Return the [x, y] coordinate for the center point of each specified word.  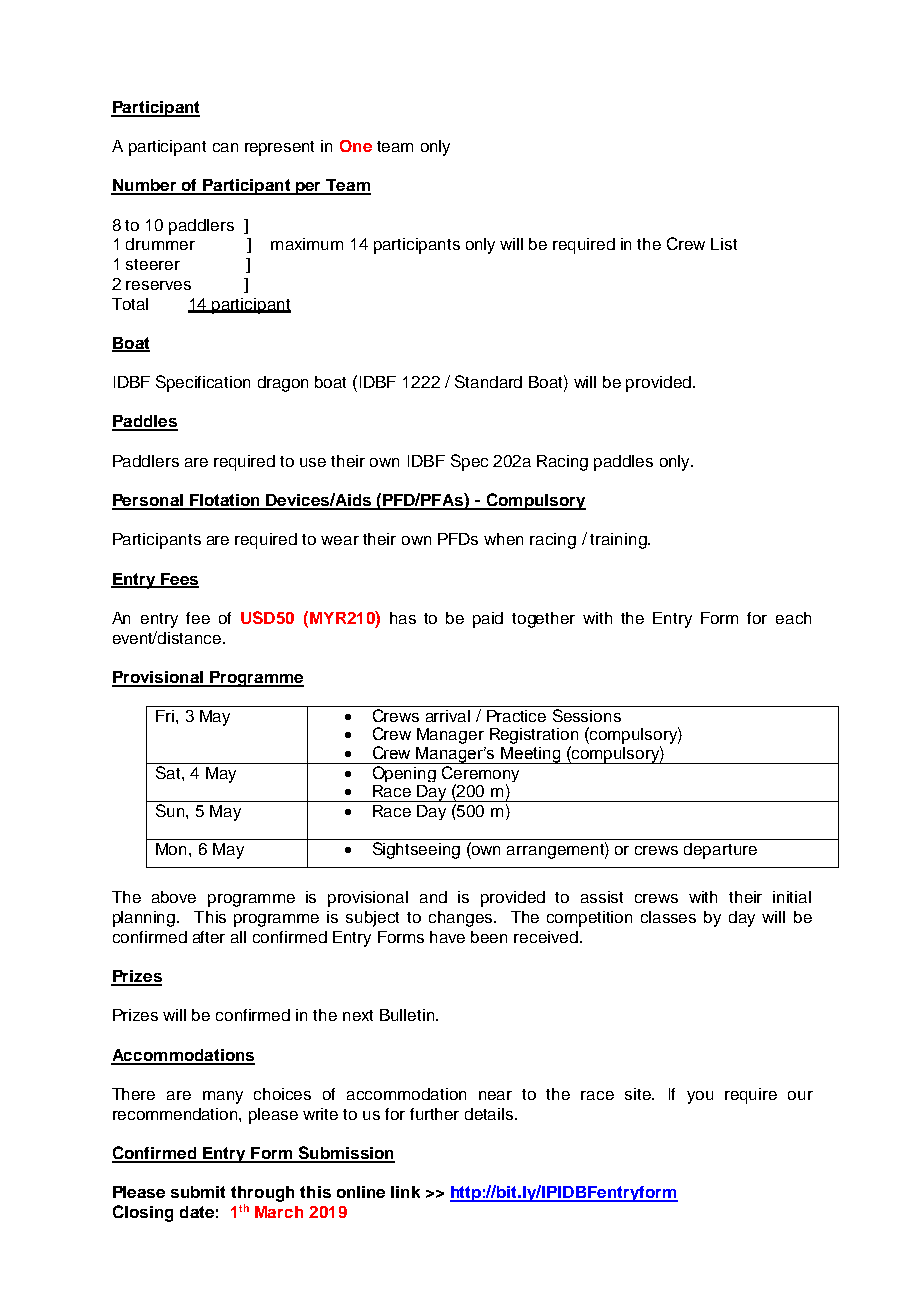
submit [198, 1192]
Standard [488, 381]
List [724, 244]
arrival [448, 716]
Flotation [225, 501]
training [619, 541]
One [356, 146]
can [225, 147]
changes [460, 919]
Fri [165, 716]
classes [668, 917]
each [793, 618]
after [209, 937]
